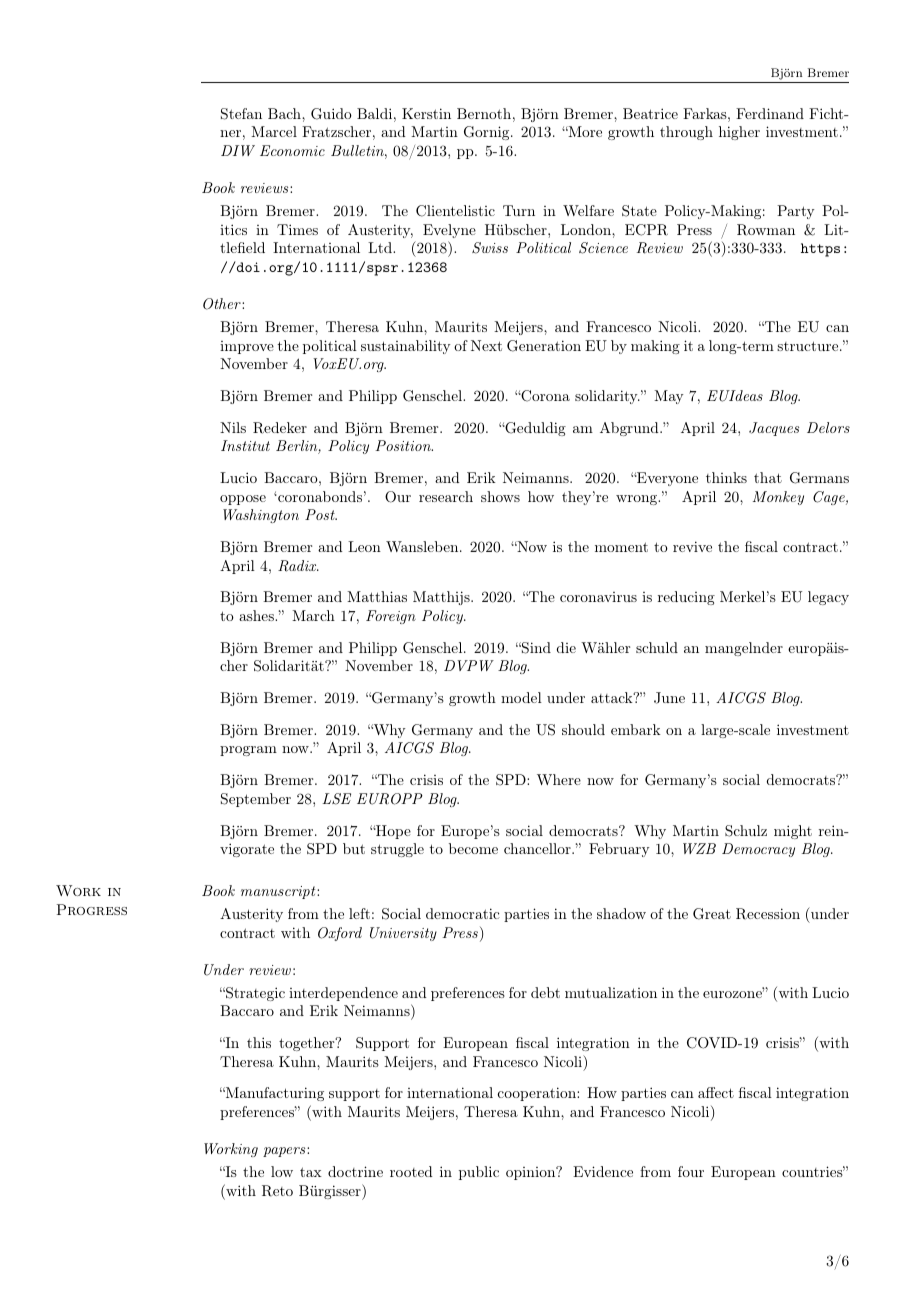 This screenshot has width=924, height=1308. I want to click on Economic, so click(292, 150).
